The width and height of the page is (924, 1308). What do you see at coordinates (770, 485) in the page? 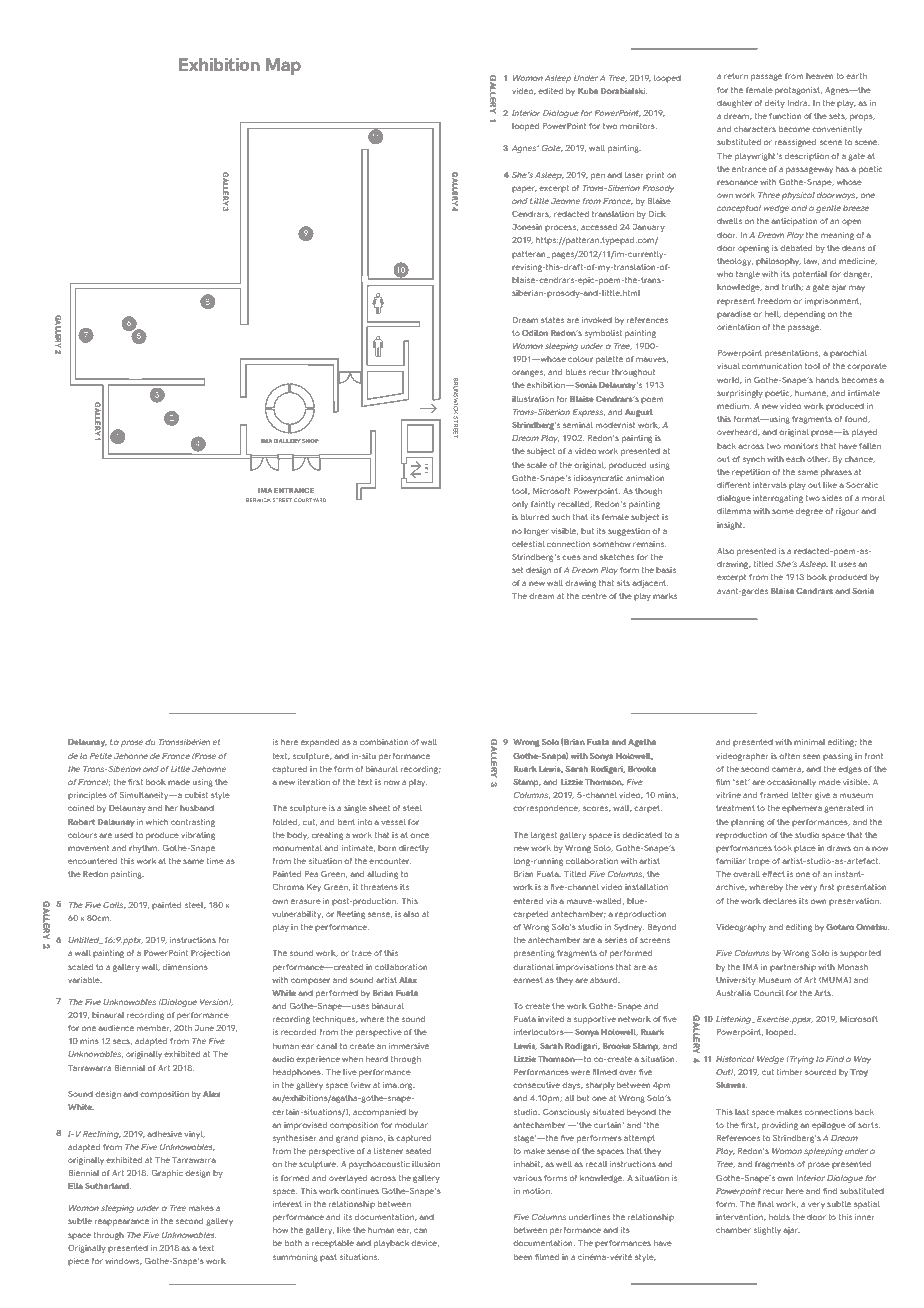
I see `intervals` at bounding box center [770, 485].
